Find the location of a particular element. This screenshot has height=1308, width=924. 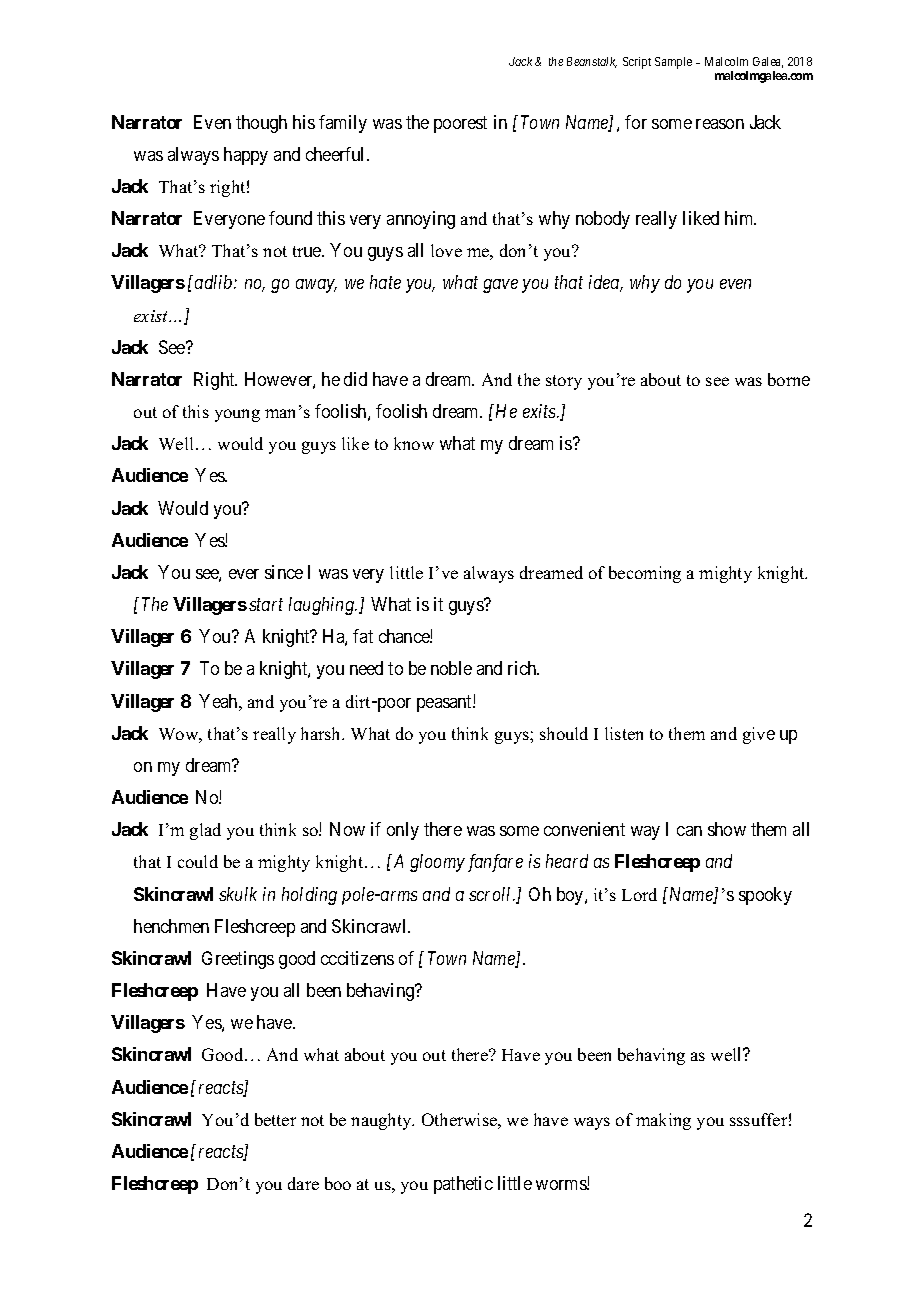

young is located at coordinates (237, 415).
